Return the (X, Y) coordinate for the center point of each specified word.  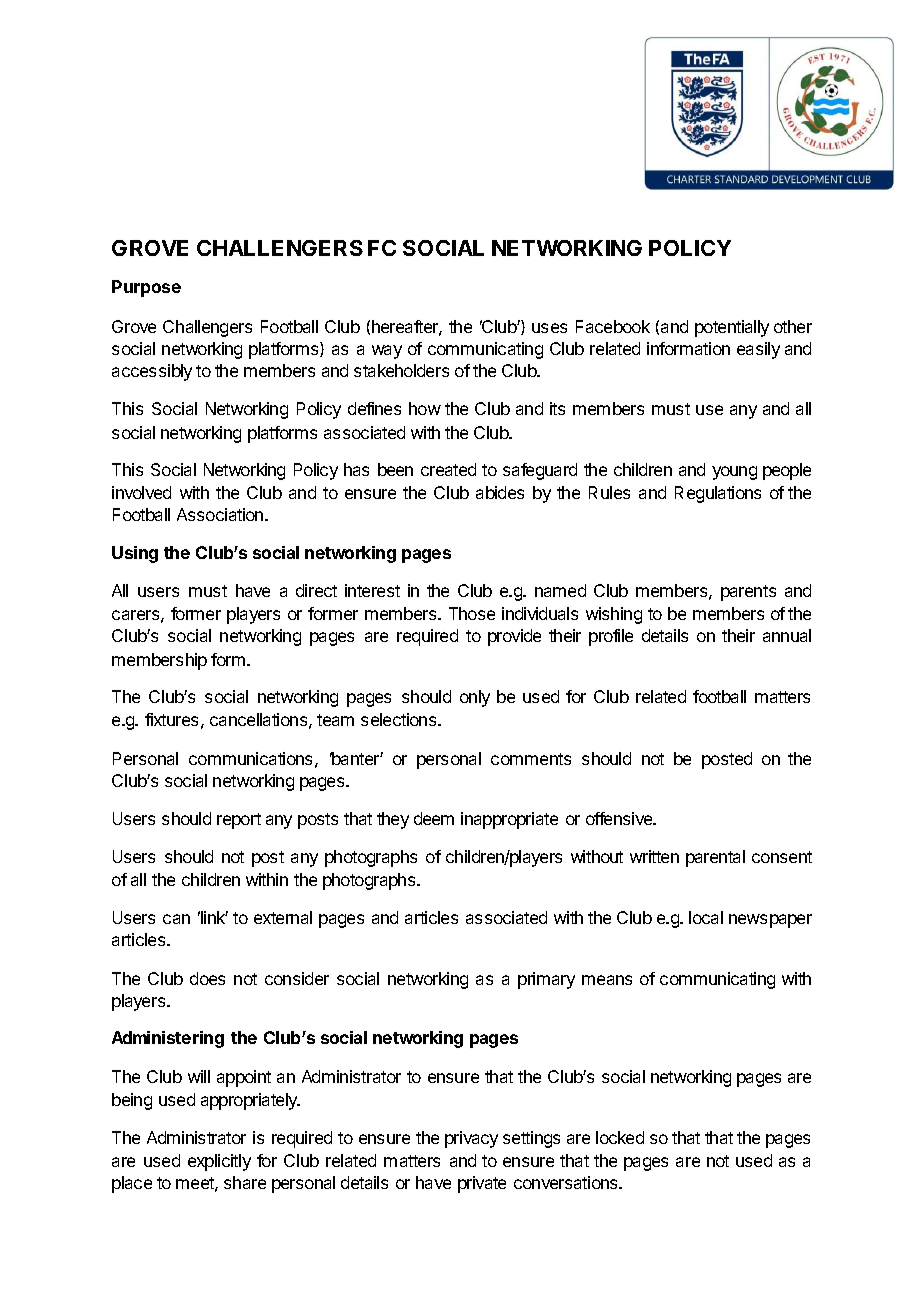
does (207, 978)
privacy (471, 1139)
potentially (732, 328)
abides (500, 492)
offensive (620, 818)
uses (549, 328)
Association (221, 514)
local (706, 917)
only (475, 698)
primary (546, 980)
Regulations (718, 494)
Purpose (146, 288)
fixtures (171, 719)
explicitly (219, 1162)
